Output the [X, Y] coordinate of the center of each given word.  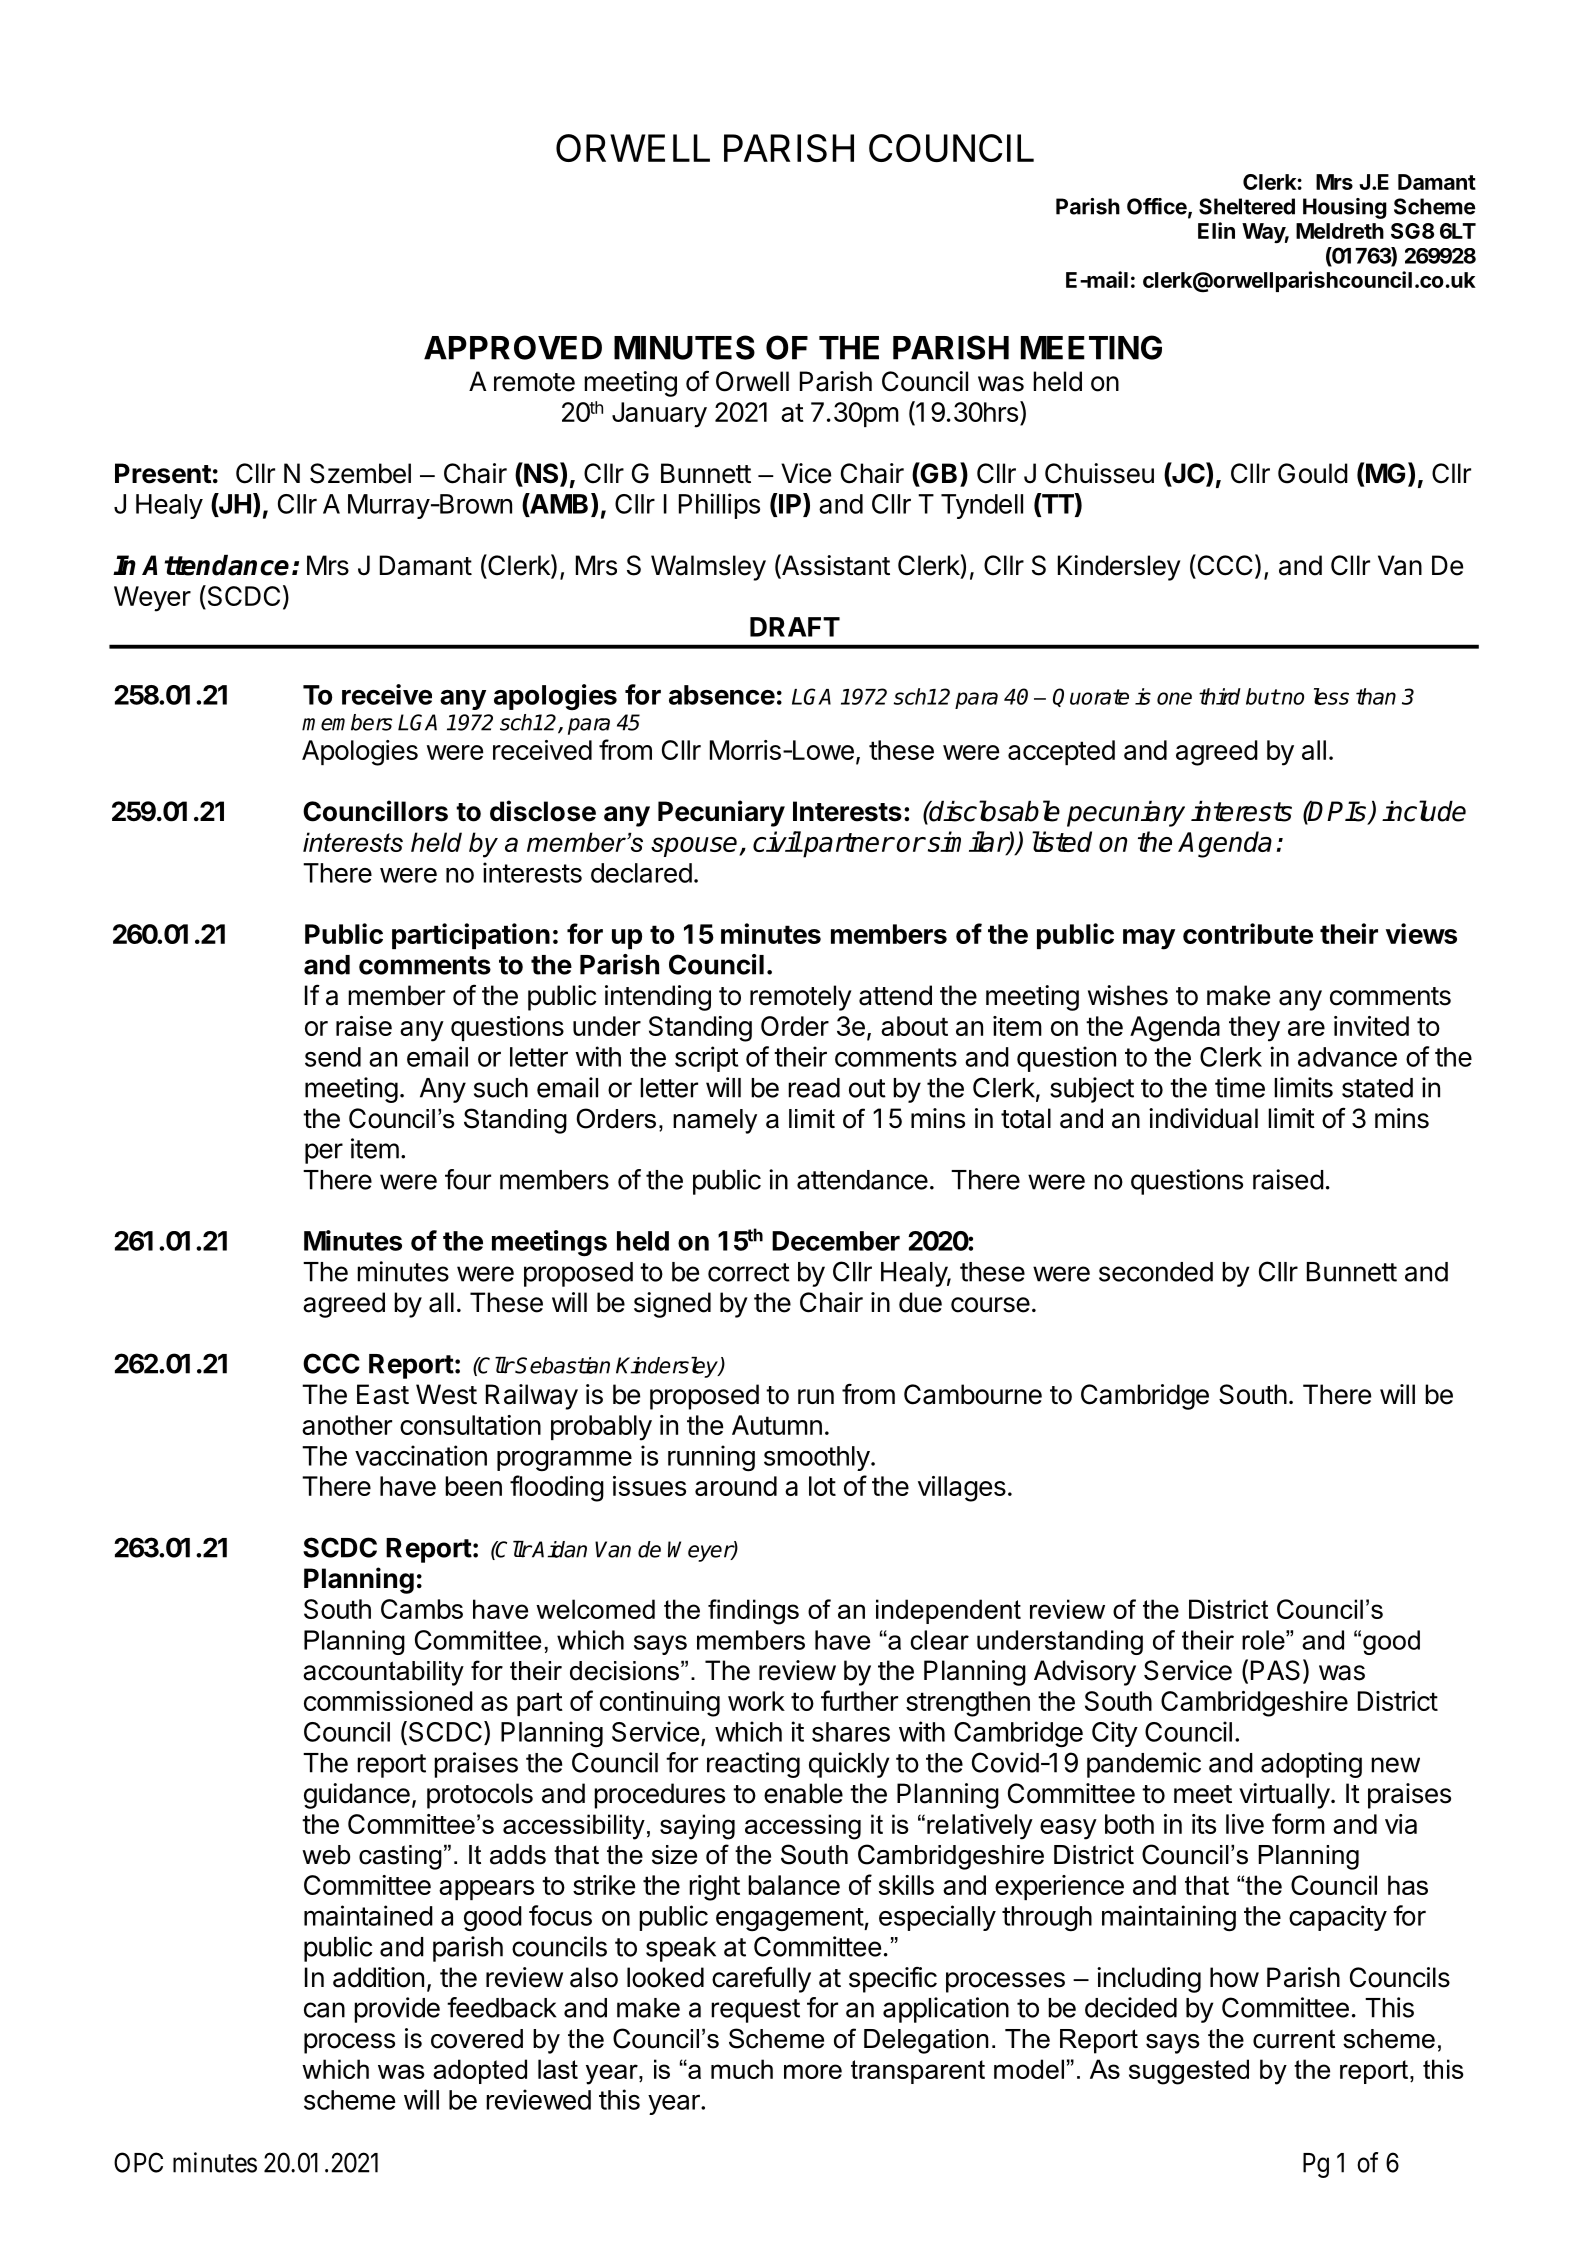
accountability [383, 1673]
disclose [543, 811]
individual [1203, 1118]
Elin [1216, 230]
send [333, 1057]
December [836, 1241]
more [813, 2071]
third [1220, 696]
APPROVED [513, 347]
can [324, 2010]
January [659, 415]
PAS [1275, 1670]
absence [722, 695]
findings [753, 1612]
